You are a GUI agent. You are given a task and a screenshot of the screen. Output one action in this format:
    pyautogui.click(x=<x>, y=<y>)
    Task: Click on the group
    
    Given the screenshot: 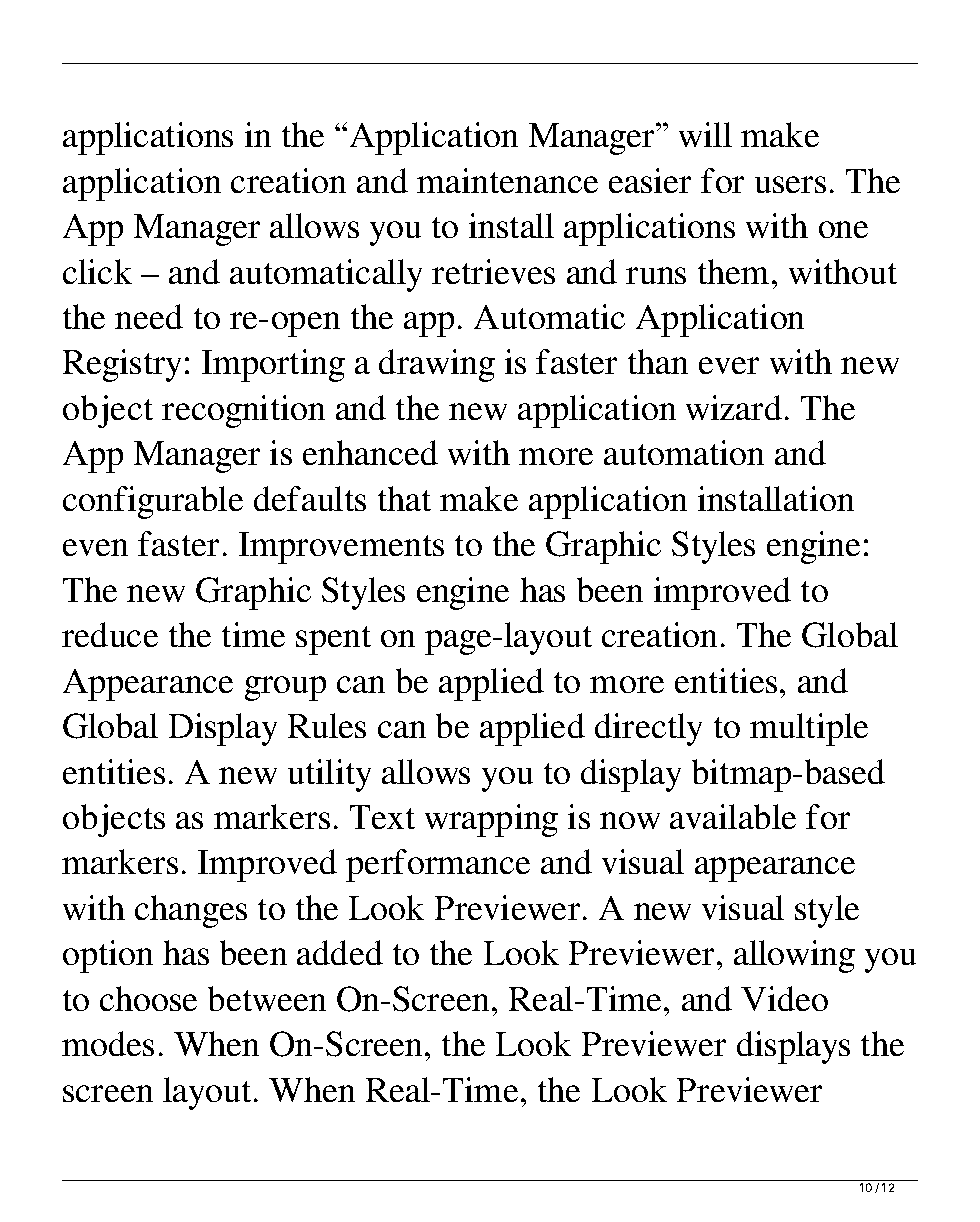 What is the action you would take?
    pyautogui.click(x=285, y=688)
